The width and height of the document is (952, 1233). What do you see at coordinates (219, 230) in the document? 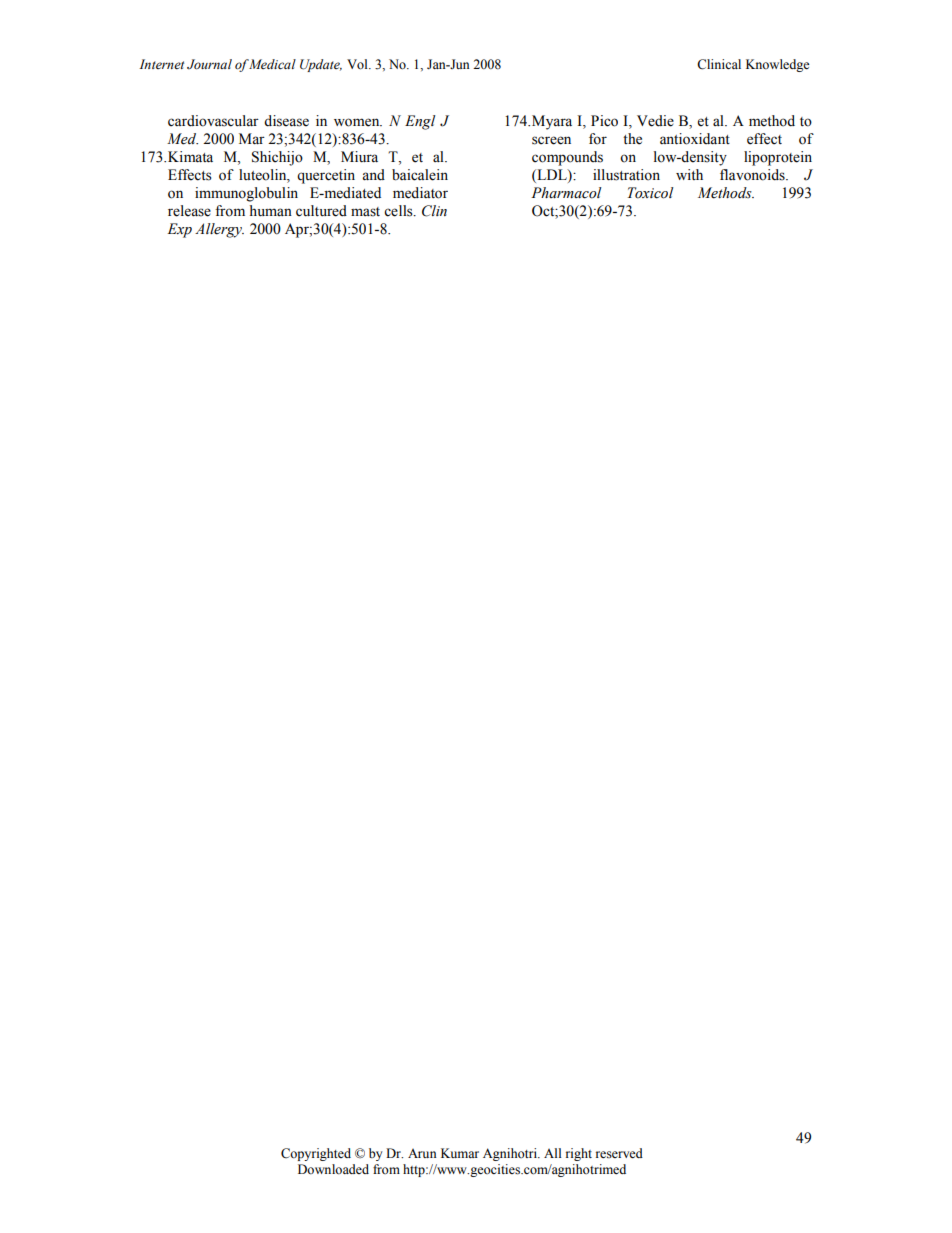
I see `Allergy` at bounding box center [219, 230].
